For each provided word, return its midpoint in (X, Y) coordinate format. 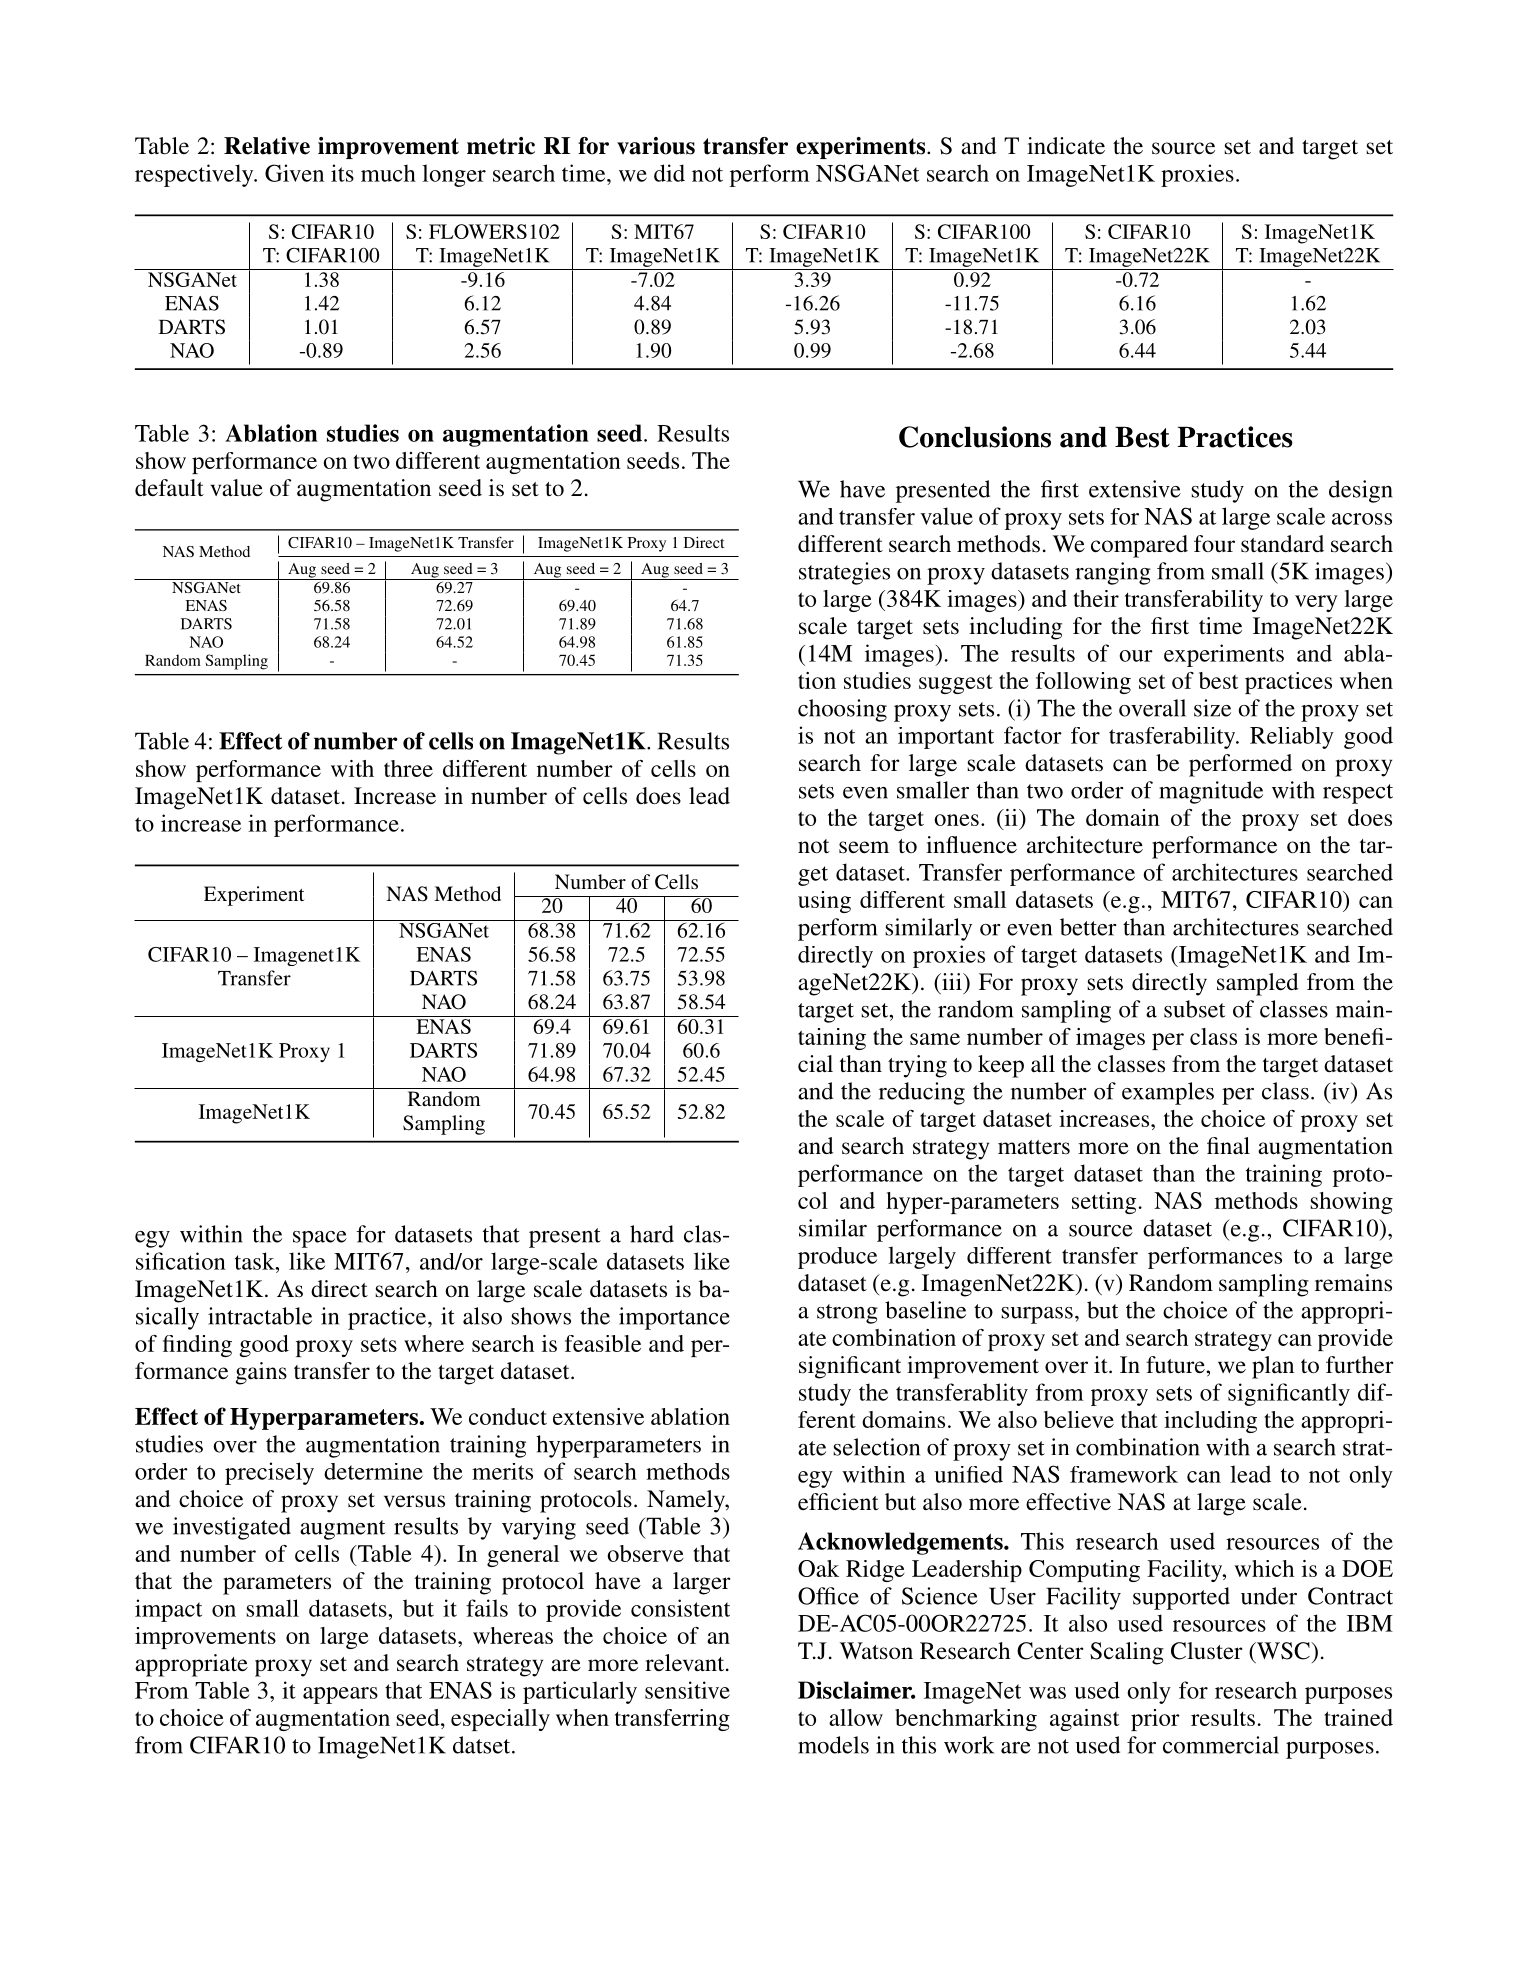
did (669, 173)
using (824, 902)
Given (294, 173)
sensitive (687, 1690)
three (408, 768)
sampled (1258, 984)
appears (340, 1695)
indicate (1066, 146)
